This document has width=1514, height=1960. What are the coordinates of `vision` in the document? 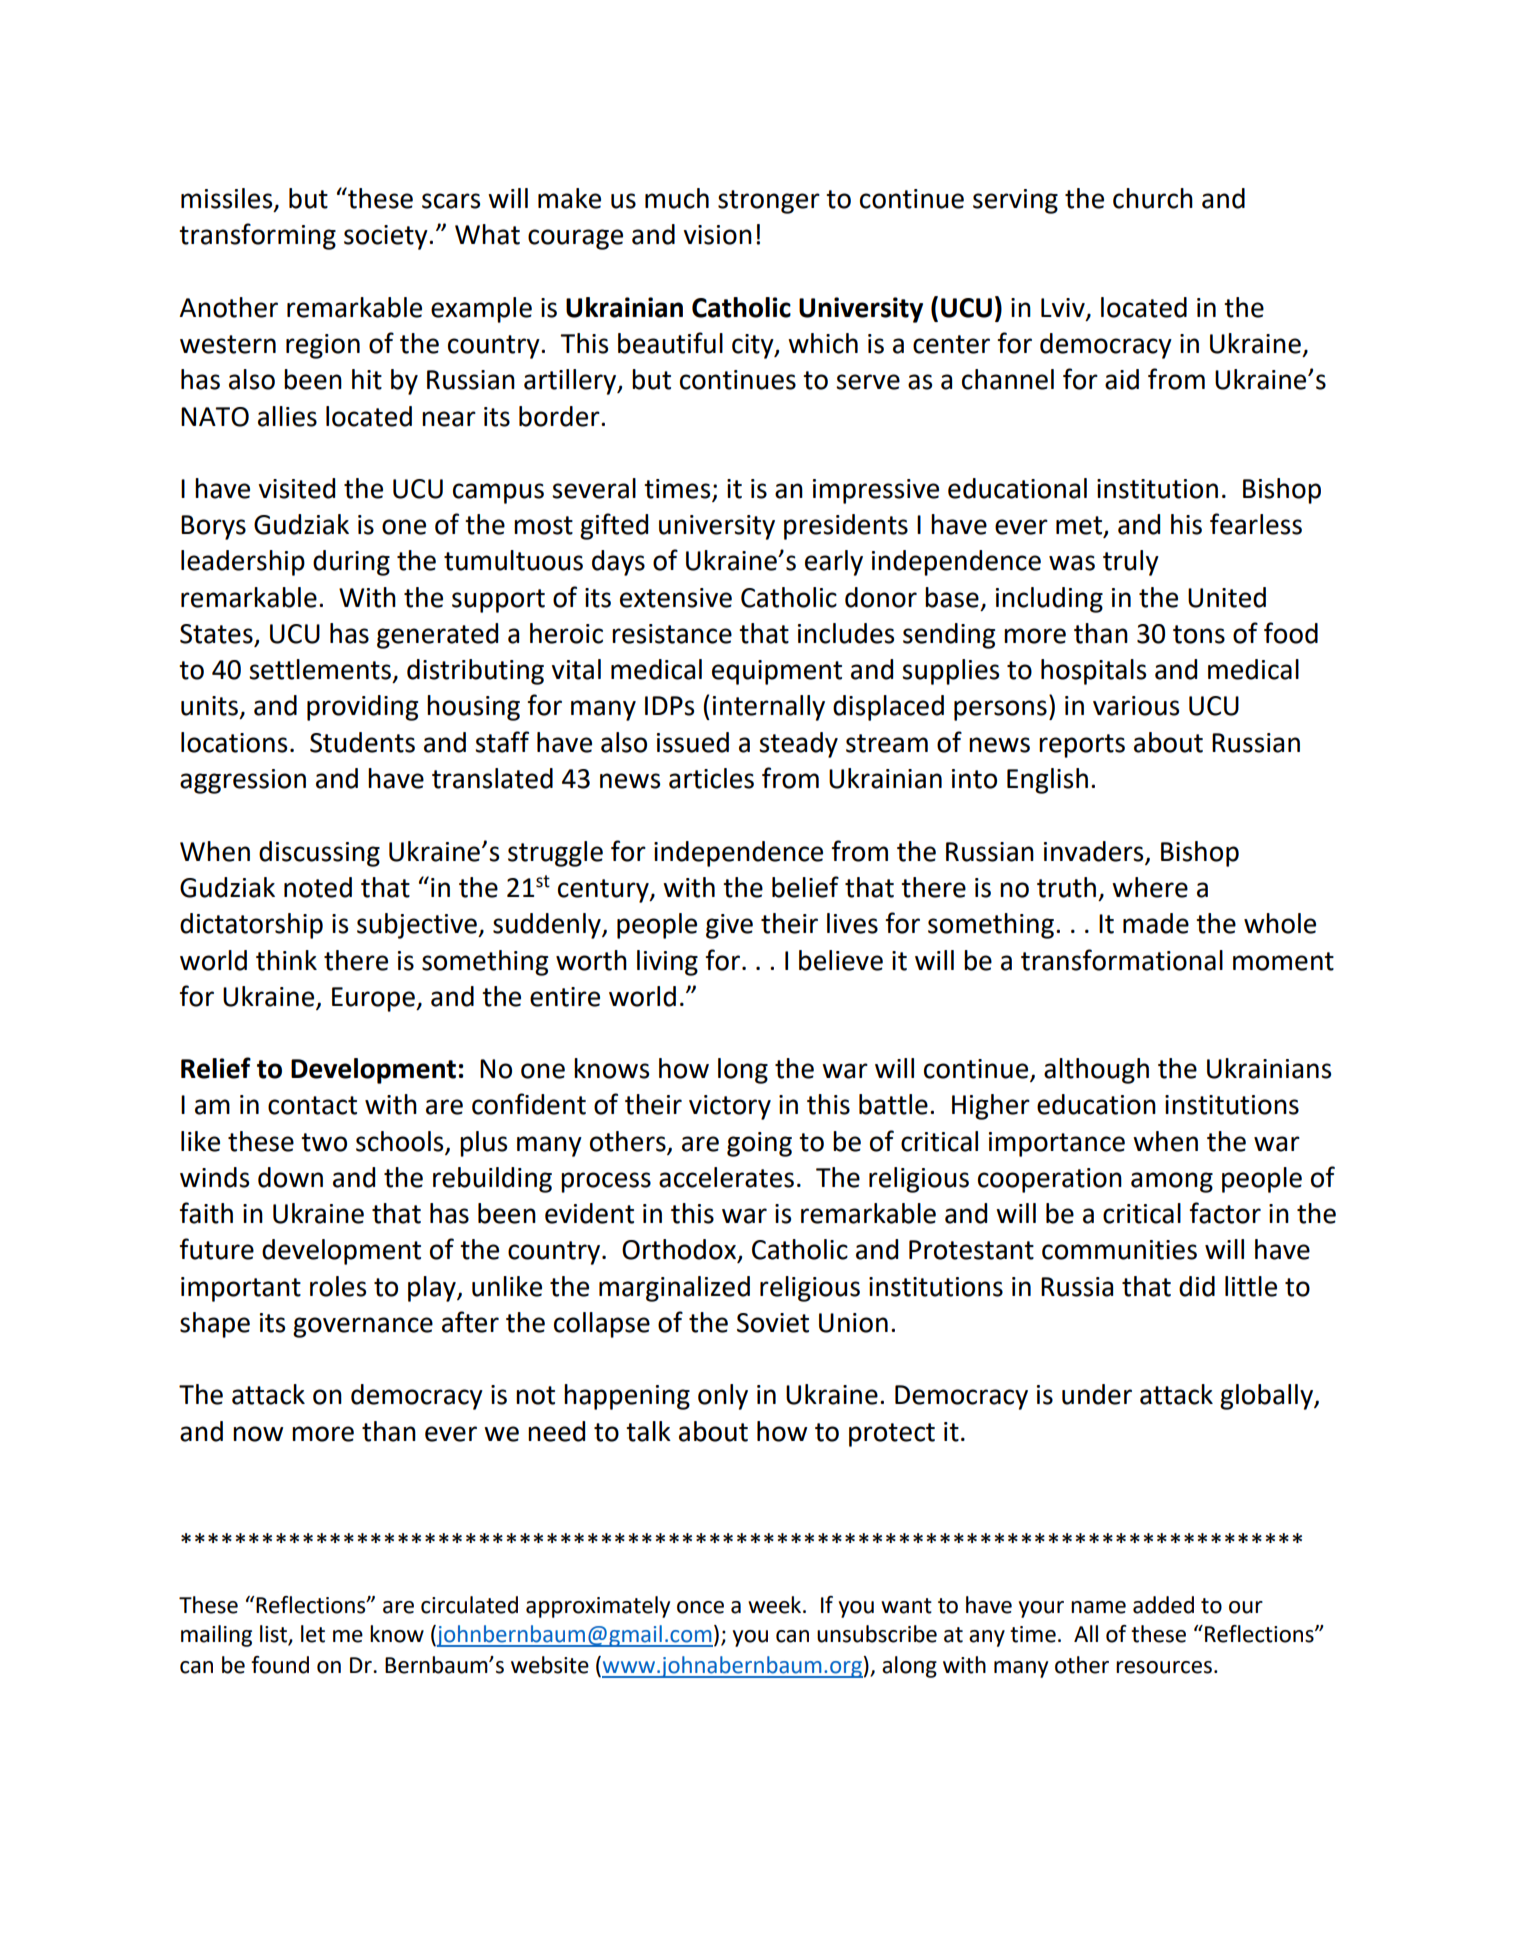 It's located at (717, 235).
